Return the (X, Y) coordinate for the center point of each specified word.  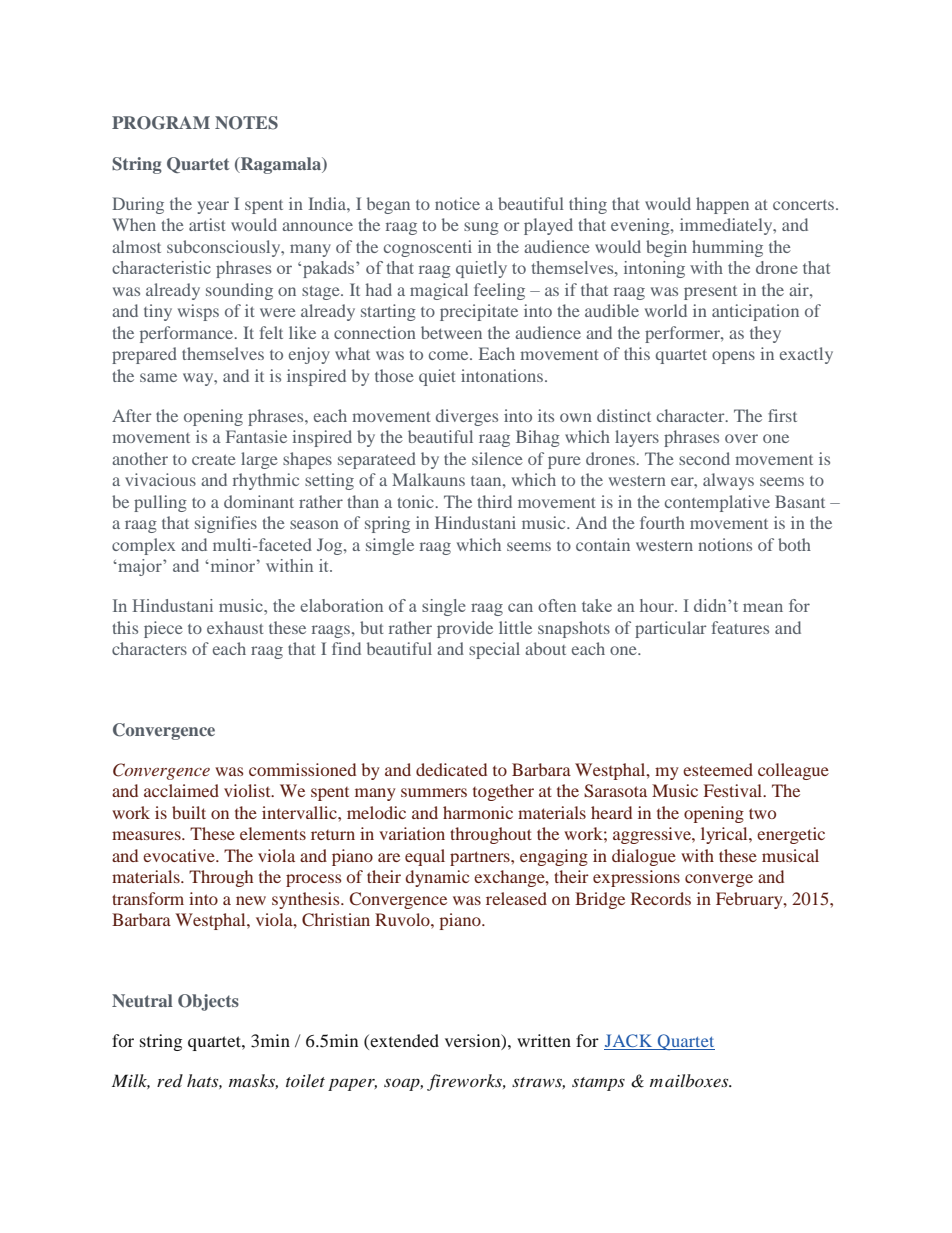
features (740, 627)
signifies (226, 524)
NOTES (246, 123)
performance (188, 334)
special (494, 650)
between (451, 332)
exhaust (235, 627)
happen (722, 205)
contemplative (717, 503)
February (750, 900)
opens (733, 357)
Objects (208, 1002)
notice (457, 203)
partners (481, 858)
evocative (180, 855)
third (494, 501)
